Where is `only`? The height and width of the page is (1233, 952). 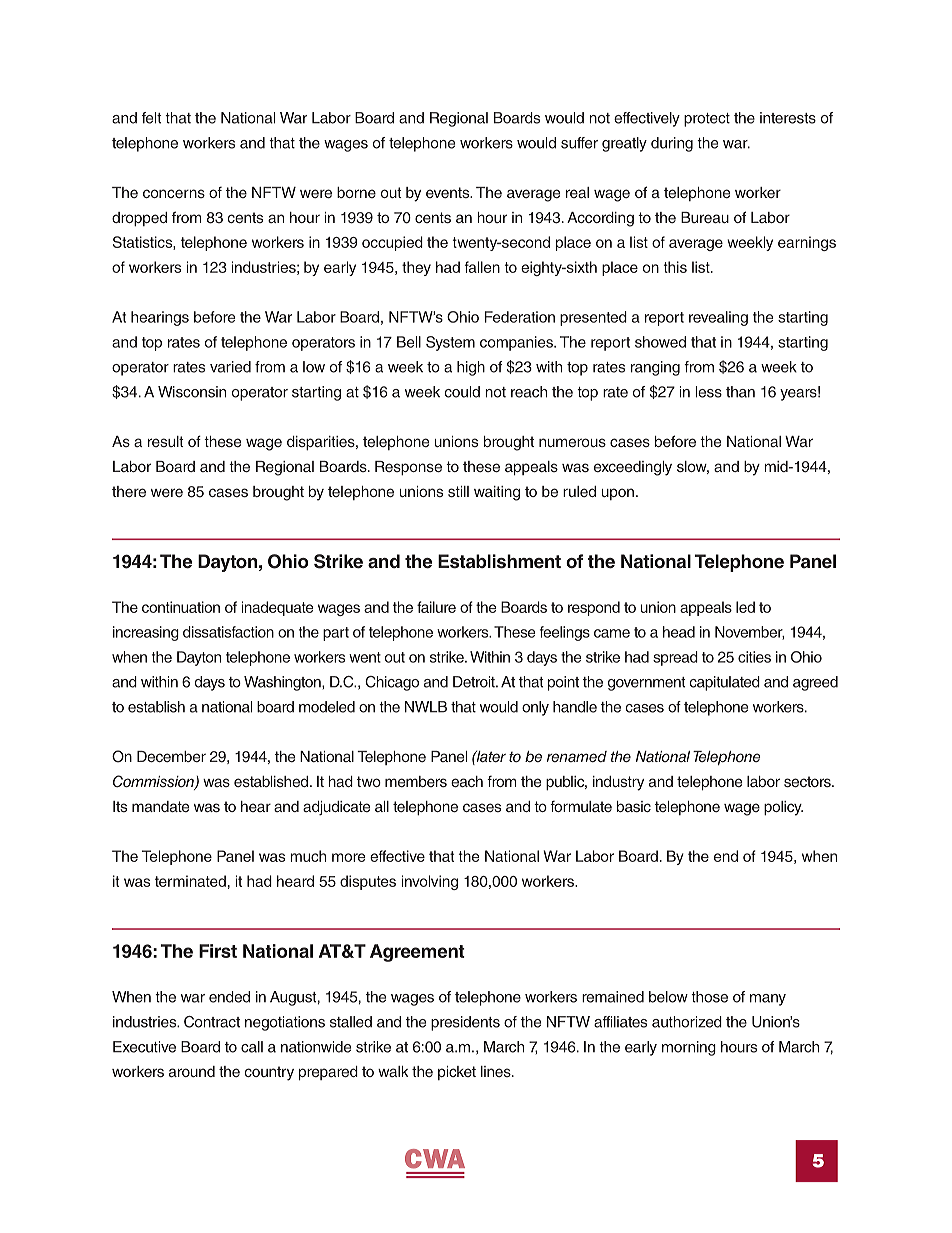 only is located at coordinates (535, 708).
